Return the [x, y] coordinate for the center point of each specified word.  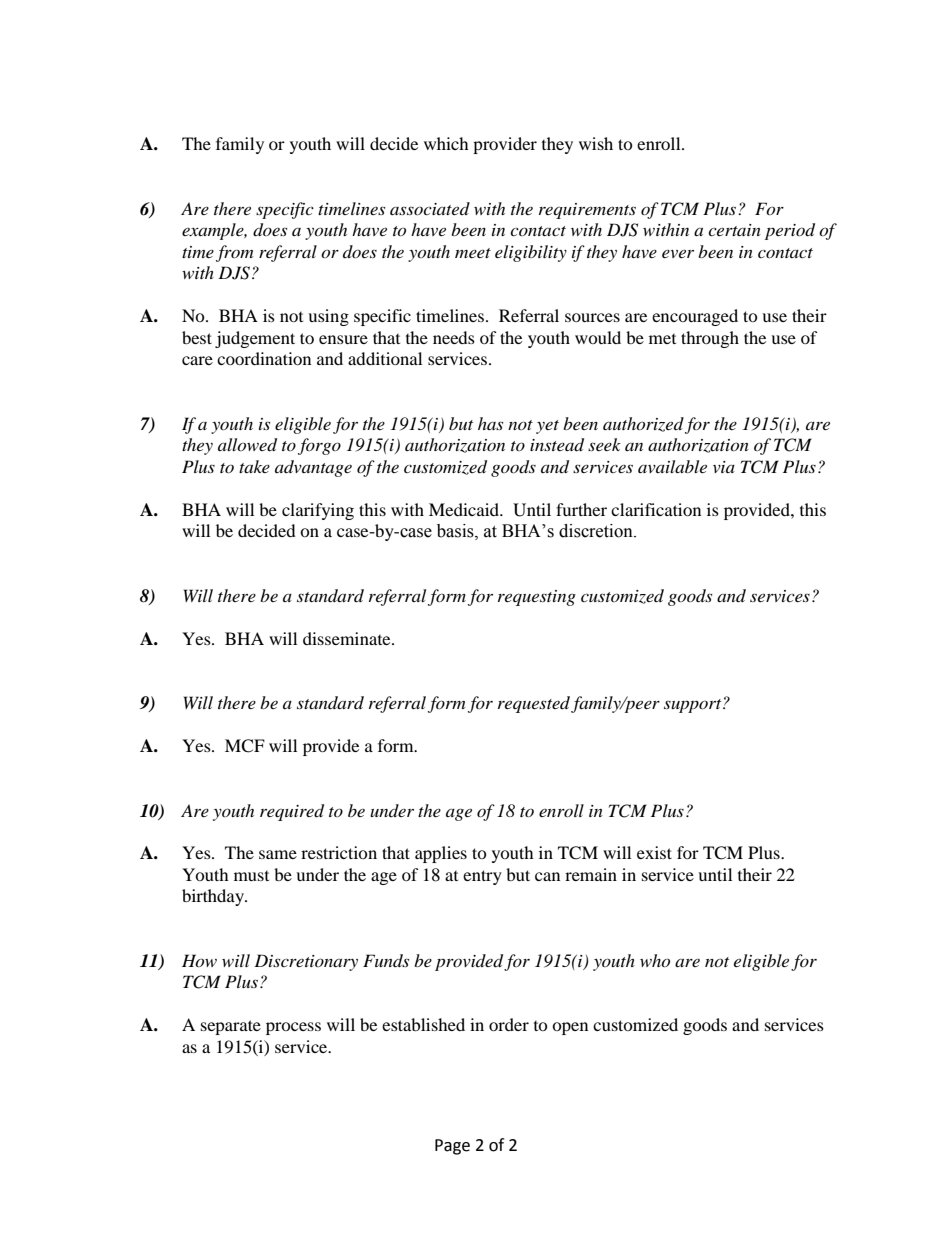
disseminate [348, 638]
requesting [537, 598]
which [446, 143]
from [234, 253]
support [694, 706]
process [293, 1028]
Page [452, 1147]
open [570, 1028]
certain [734, 230]
